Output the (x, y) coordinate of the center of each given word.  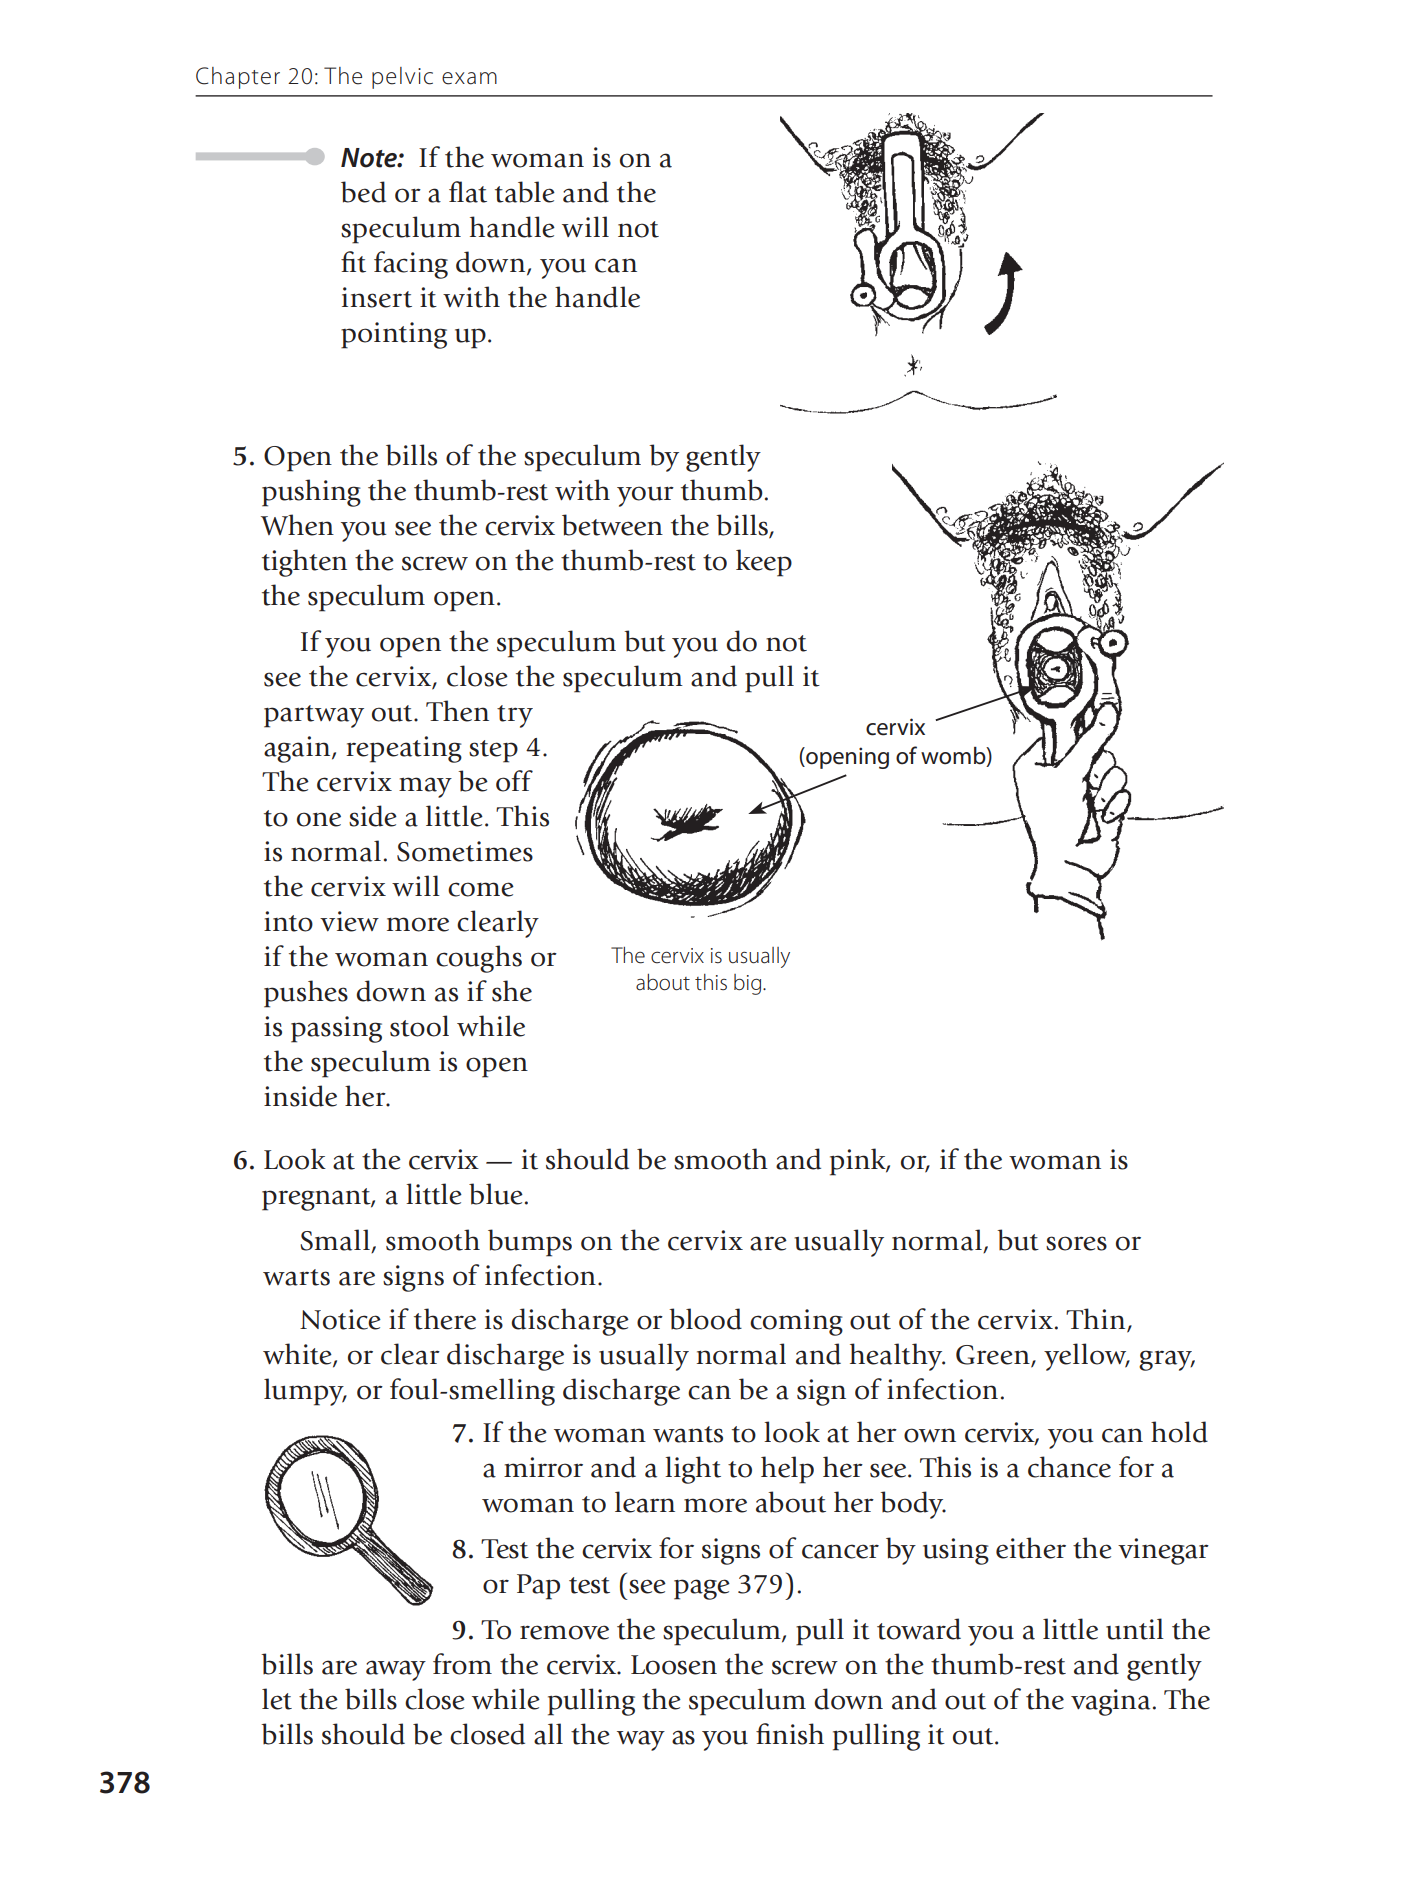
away (396, 1670)
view (349, 921)
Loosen (674, 1665)
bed (363, 192)
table (525, 192)
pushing (311, 493)
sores (1076, 1243)
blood (705, 1319)
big (749, 984)
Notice (340, 1319)
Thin (1097, 1319)
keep (764, 563)
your (645, 496)
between (612, 525)
